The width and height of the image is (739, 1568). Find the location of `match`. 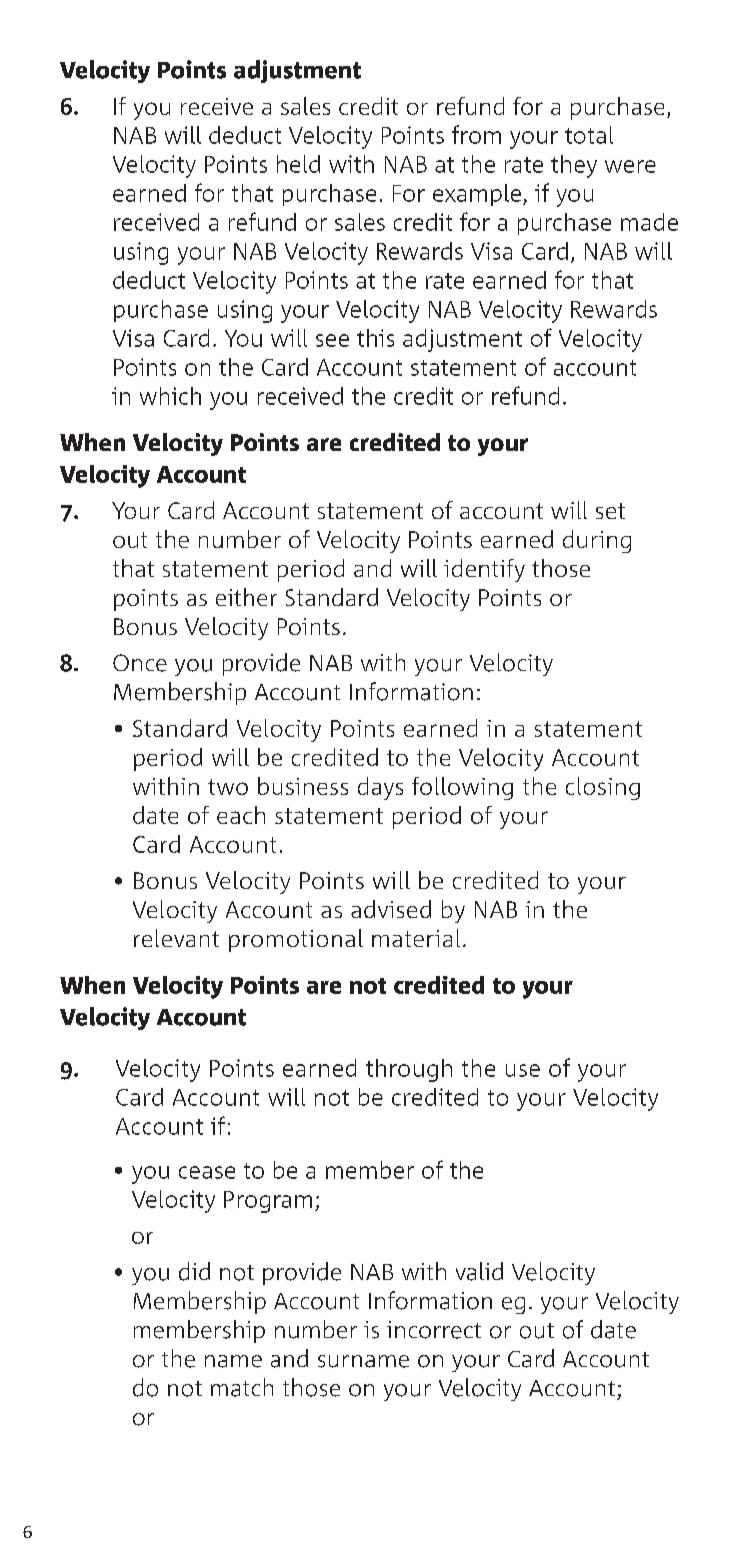

match is located at coordinates (242, 1387).
